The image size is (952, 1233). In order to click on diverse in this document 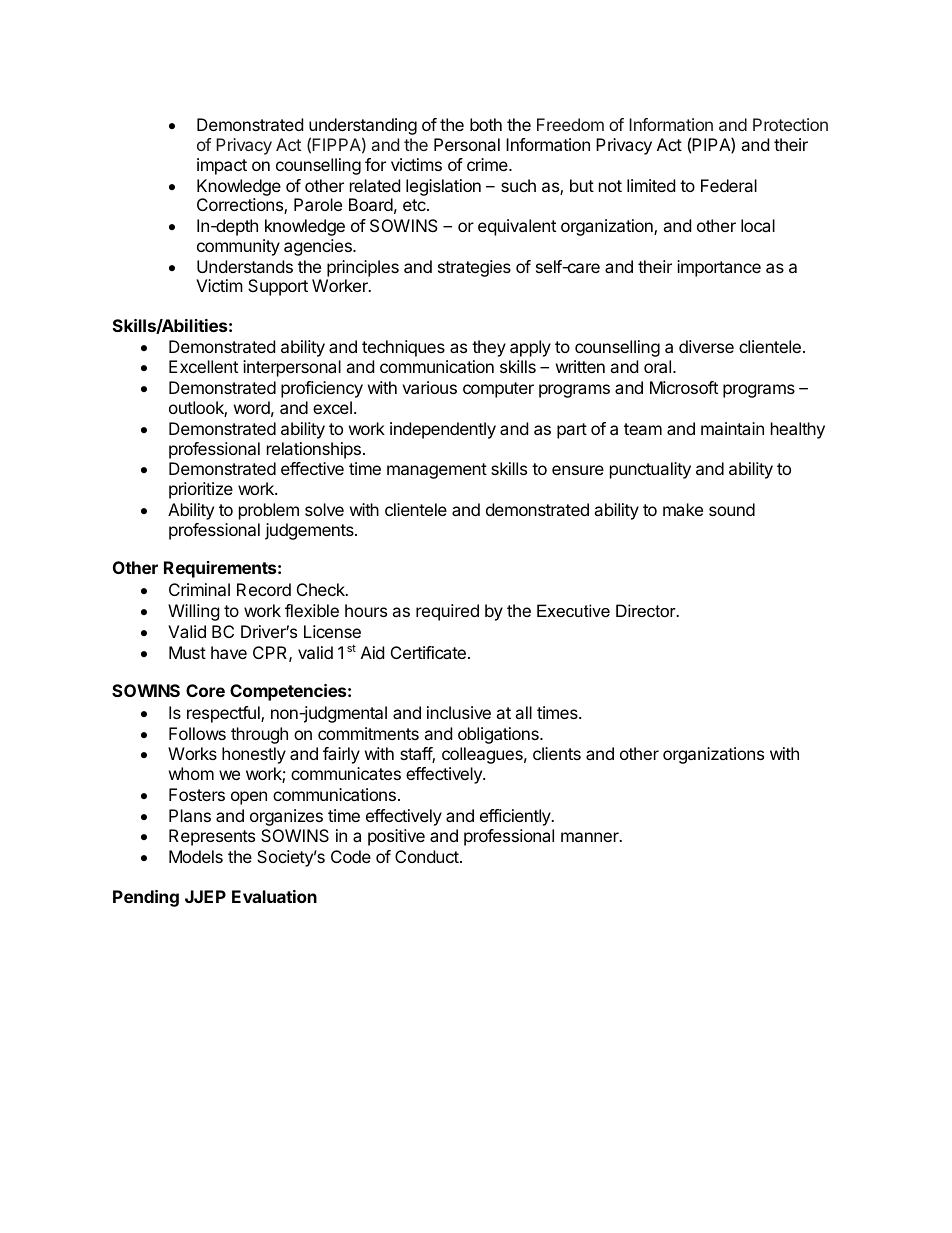, I will do `click(706, 346)`.
